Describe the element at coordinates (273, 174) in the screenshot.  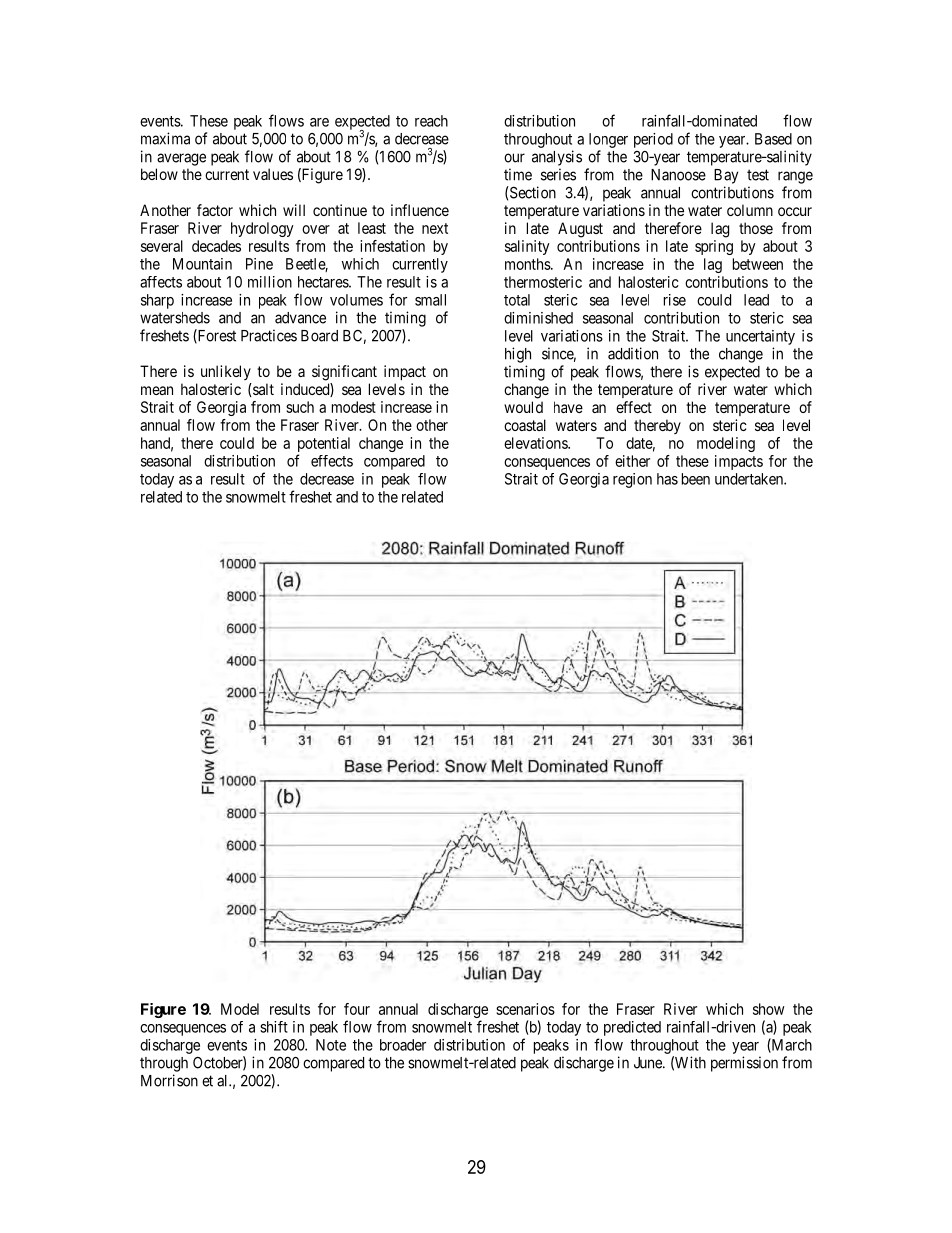
I see `values` at that location.
